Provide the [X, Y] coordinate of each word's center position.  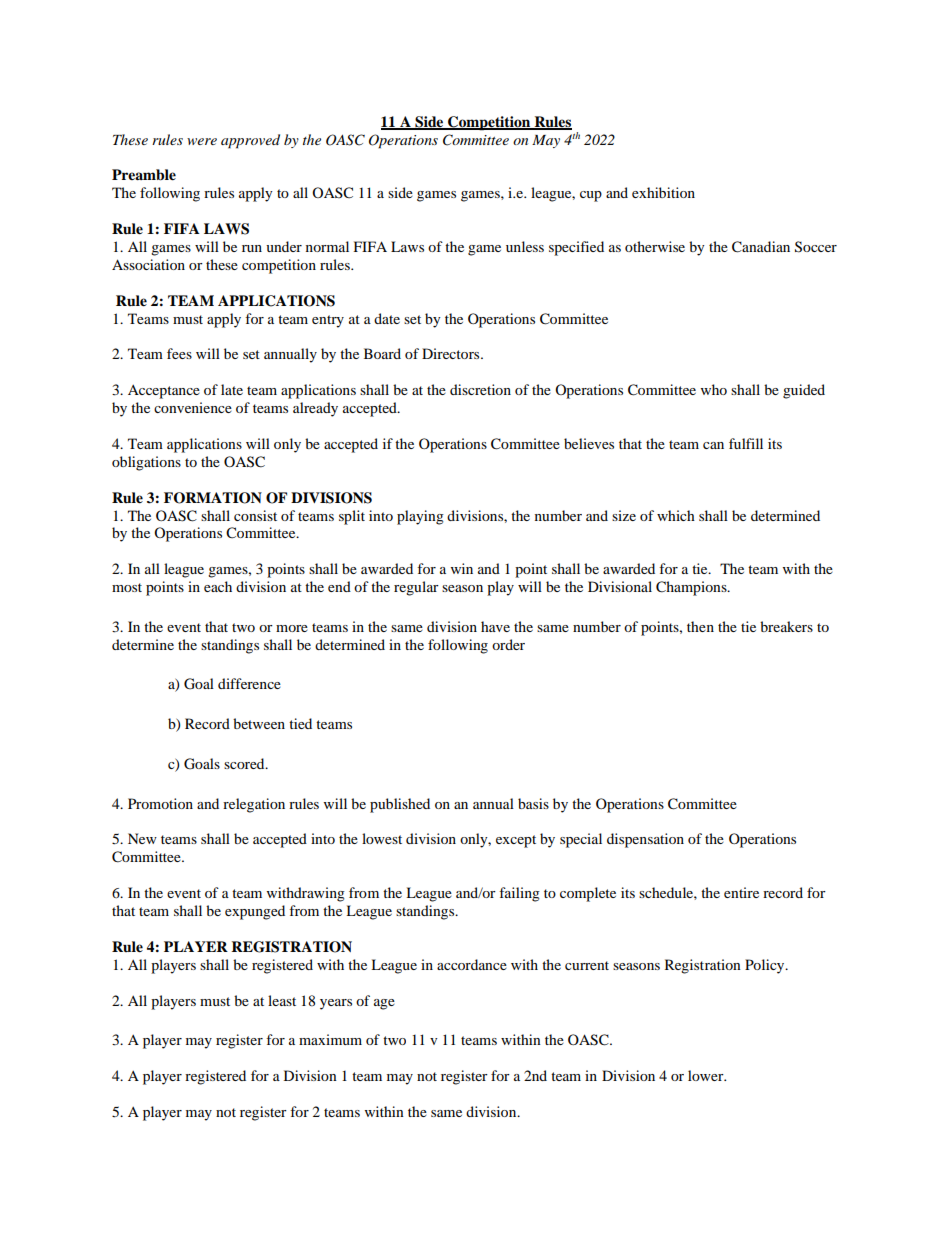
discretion [480, 389]
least [282, 1000]
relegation [254, 805]
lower [707, 1075]
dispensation [645, 840]
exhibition [663, 192]
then [700, 626]
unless [525, 246]
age [384, 1004]
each [218, 586]
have [495, 626]
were [202, 141]
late [232, 389]
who [714, 389]
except [516, 841]
